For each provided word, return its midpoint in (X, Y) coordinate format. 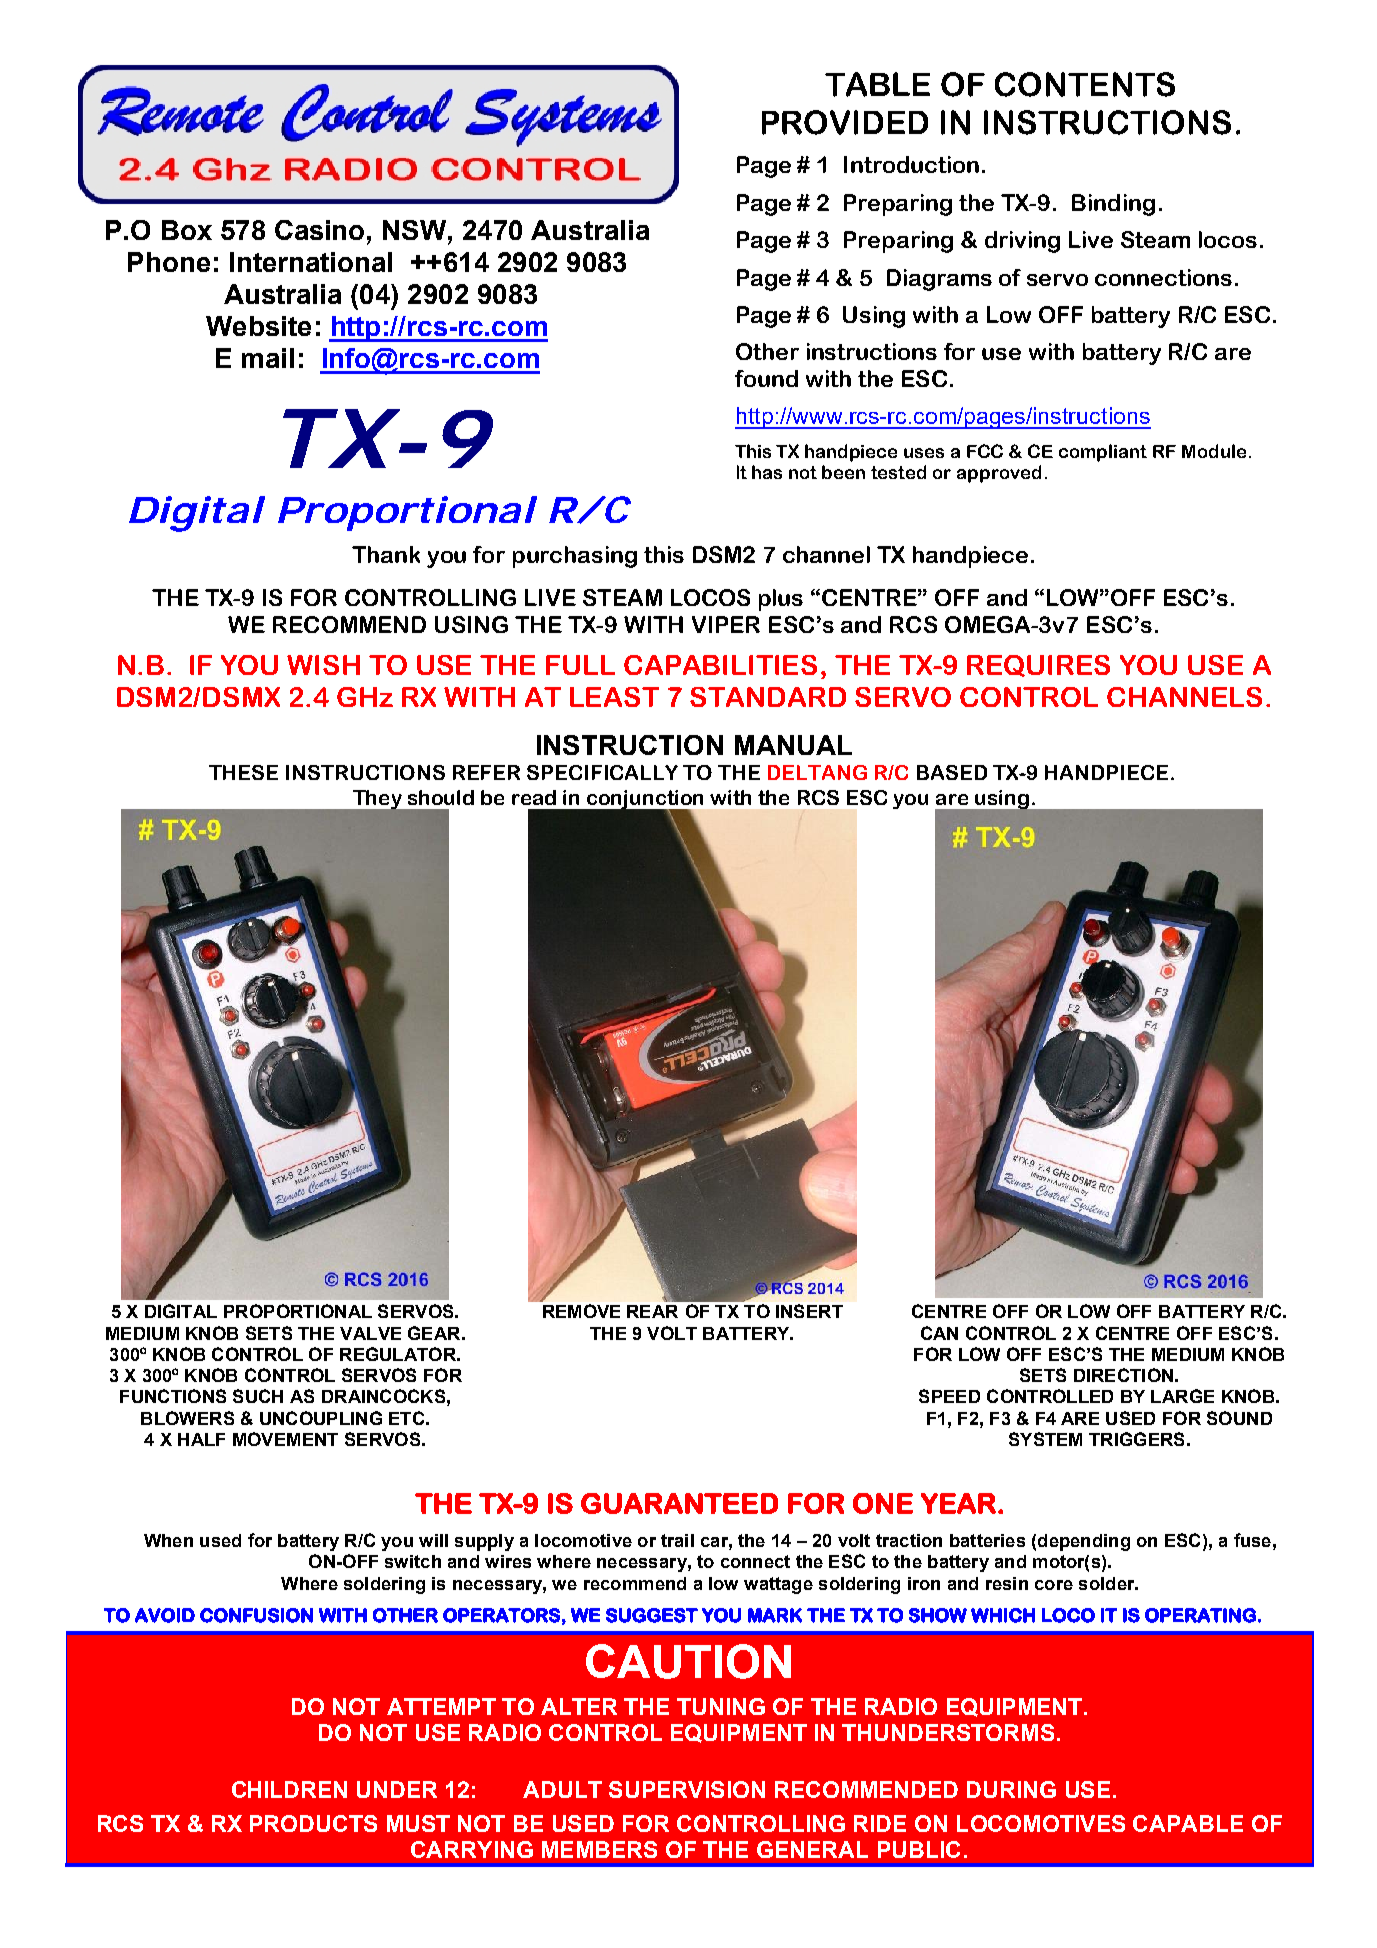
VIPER (726, 624)
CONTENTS (1085, 84)
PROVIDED (845, 122)
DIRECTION (1123, 1375)
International (311, 262)
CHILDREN (289, 1789)
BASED (952, 772)
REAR (652, 1311)
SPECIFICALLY (602, 772)
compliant (1103, 453)
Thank (386, 554)
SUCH (258, 1396)
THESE (243, 772)
